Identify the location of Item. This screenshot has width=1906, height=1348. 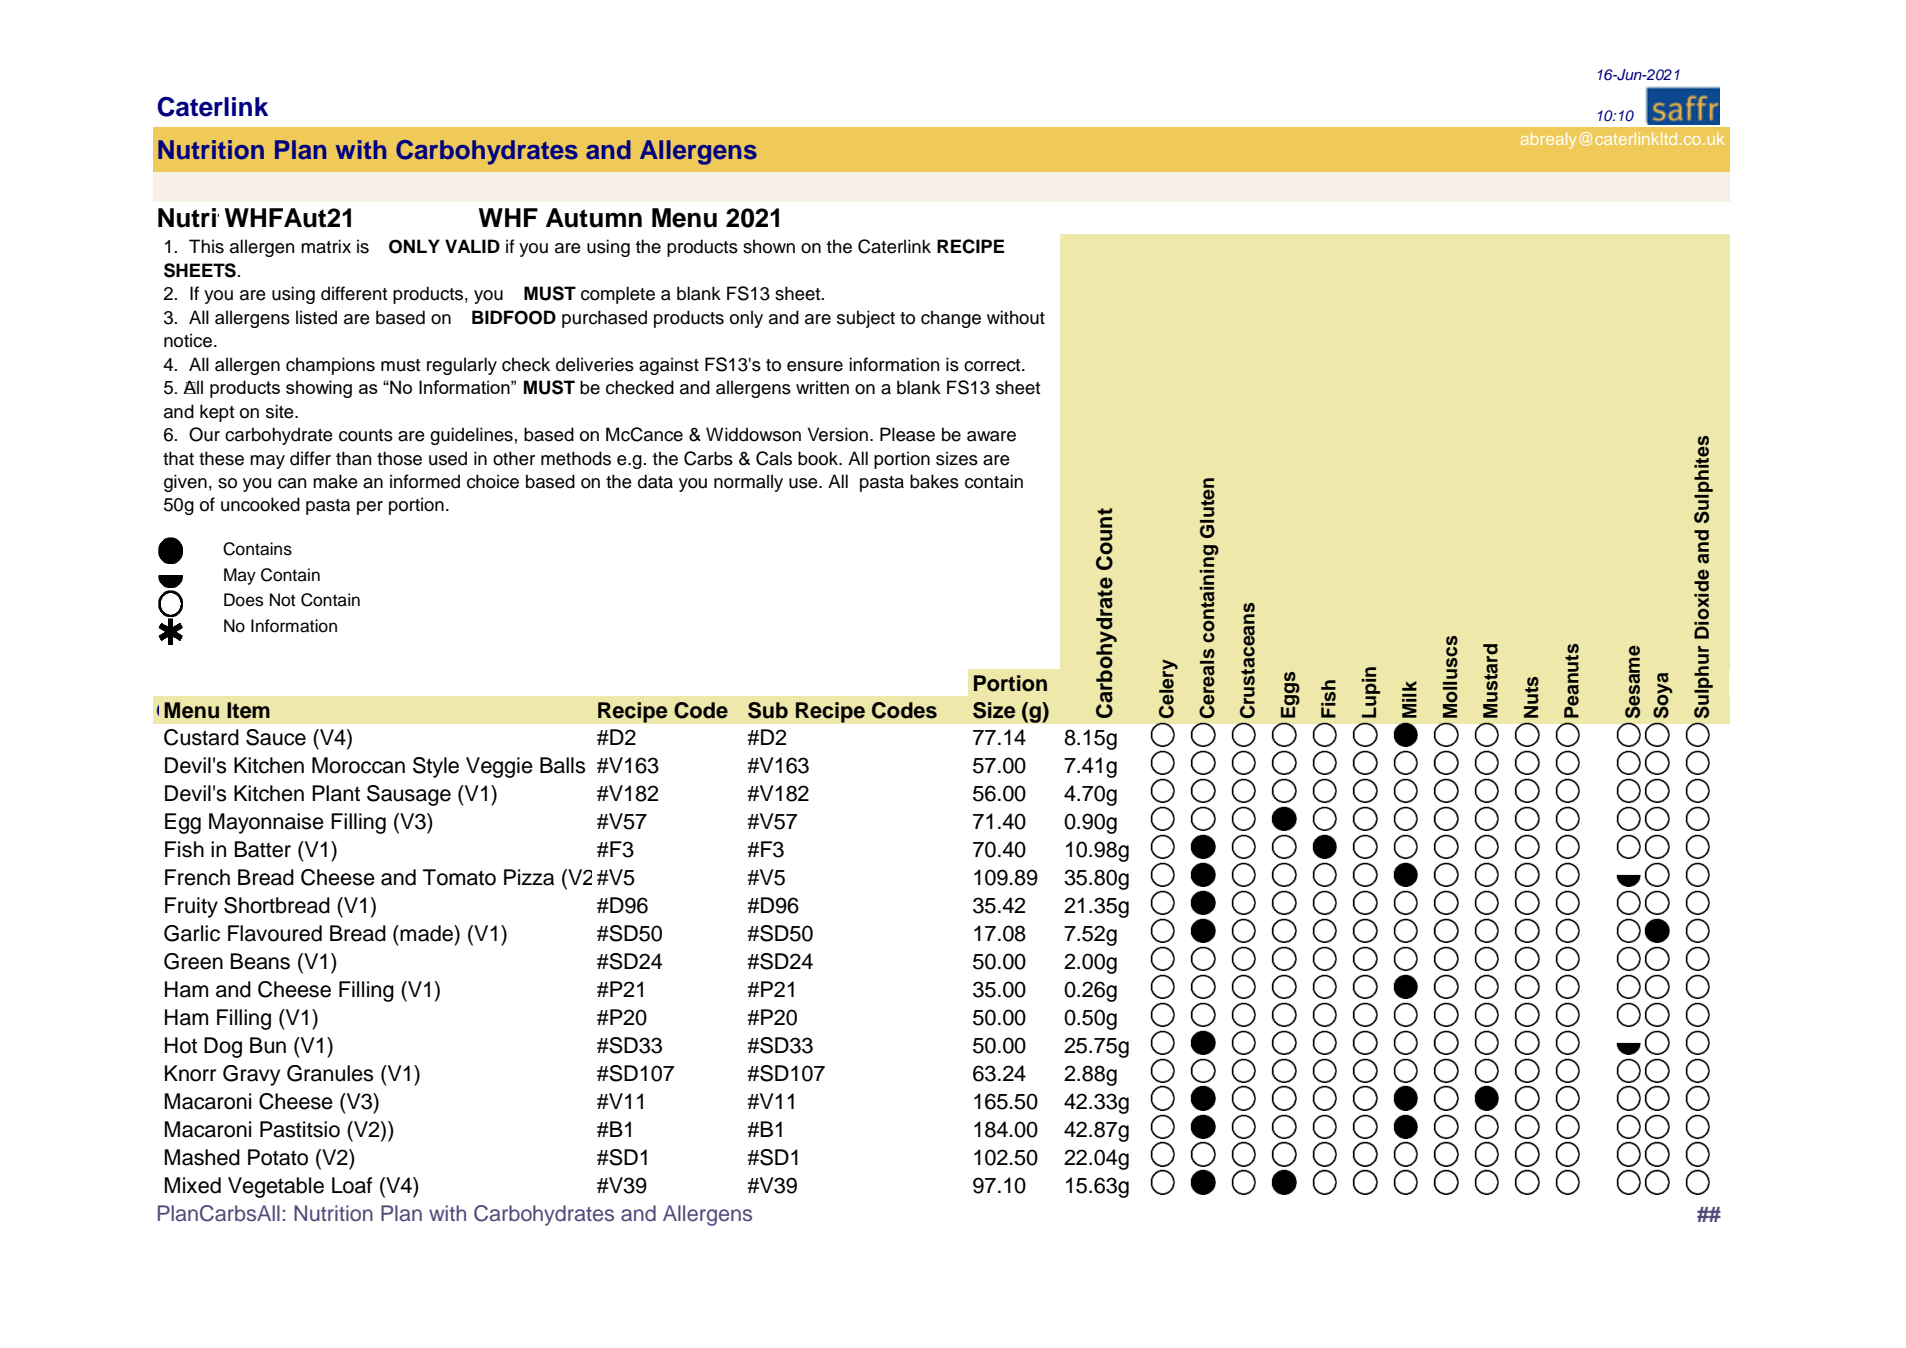
(248, 710).
